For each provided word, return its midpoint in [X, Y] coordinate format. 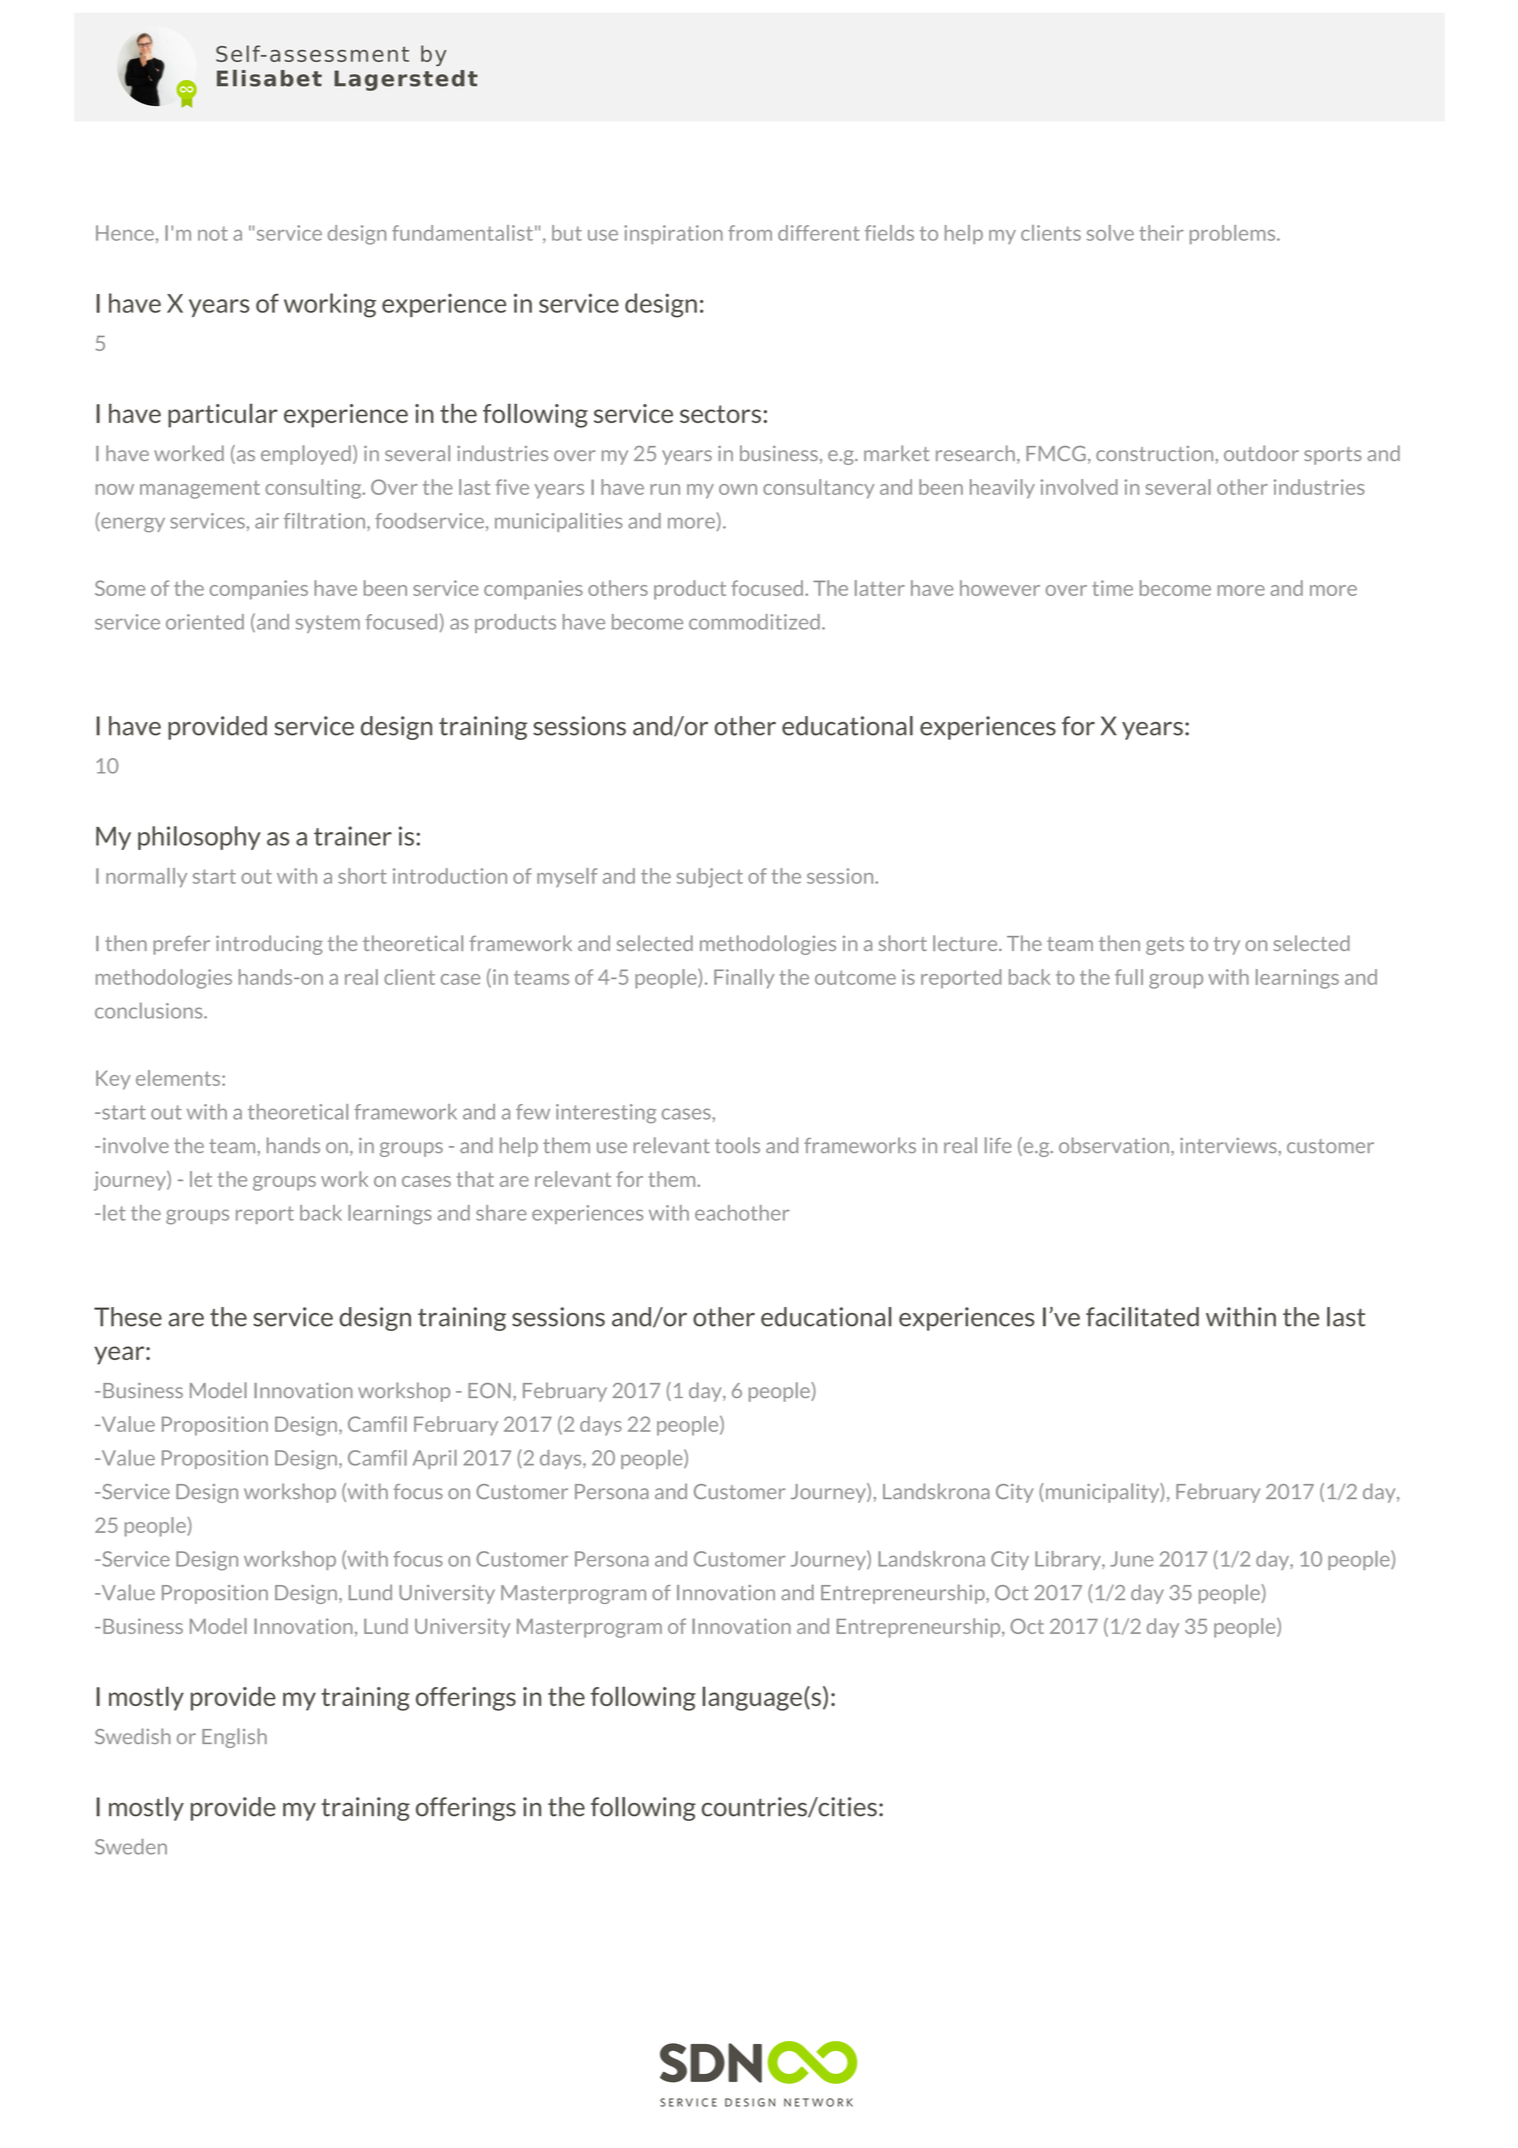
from [750, 233]
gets [1165, 946]
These [128, 1317]
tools [737, 1145]
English [234, 1738]
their [1161, 233]
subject [710, 878]
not [213, 233]
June [1131, 1559]
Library [1069, 1560]
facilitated [1142, 1317]
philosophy [199, 838]
